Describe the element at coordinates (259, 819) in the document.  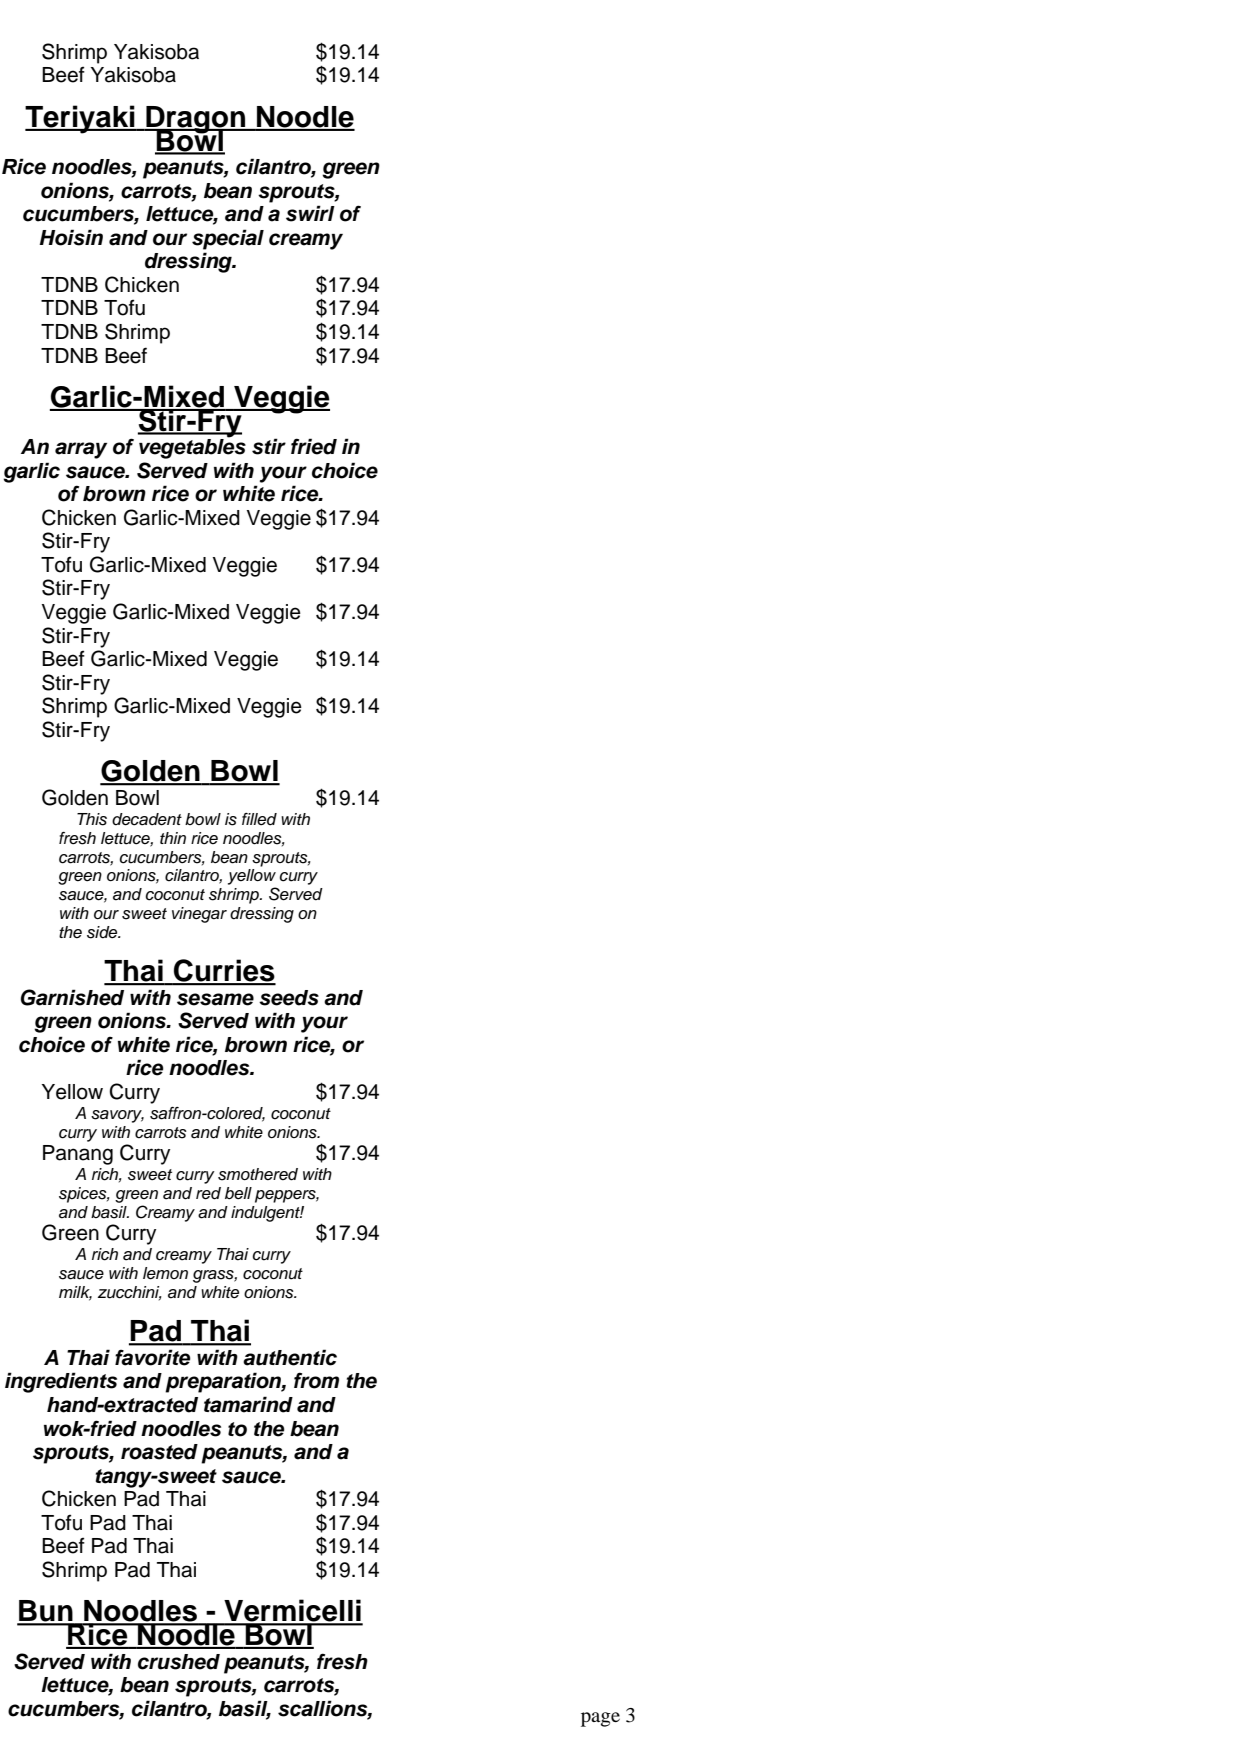
I see `filled` at that location.
